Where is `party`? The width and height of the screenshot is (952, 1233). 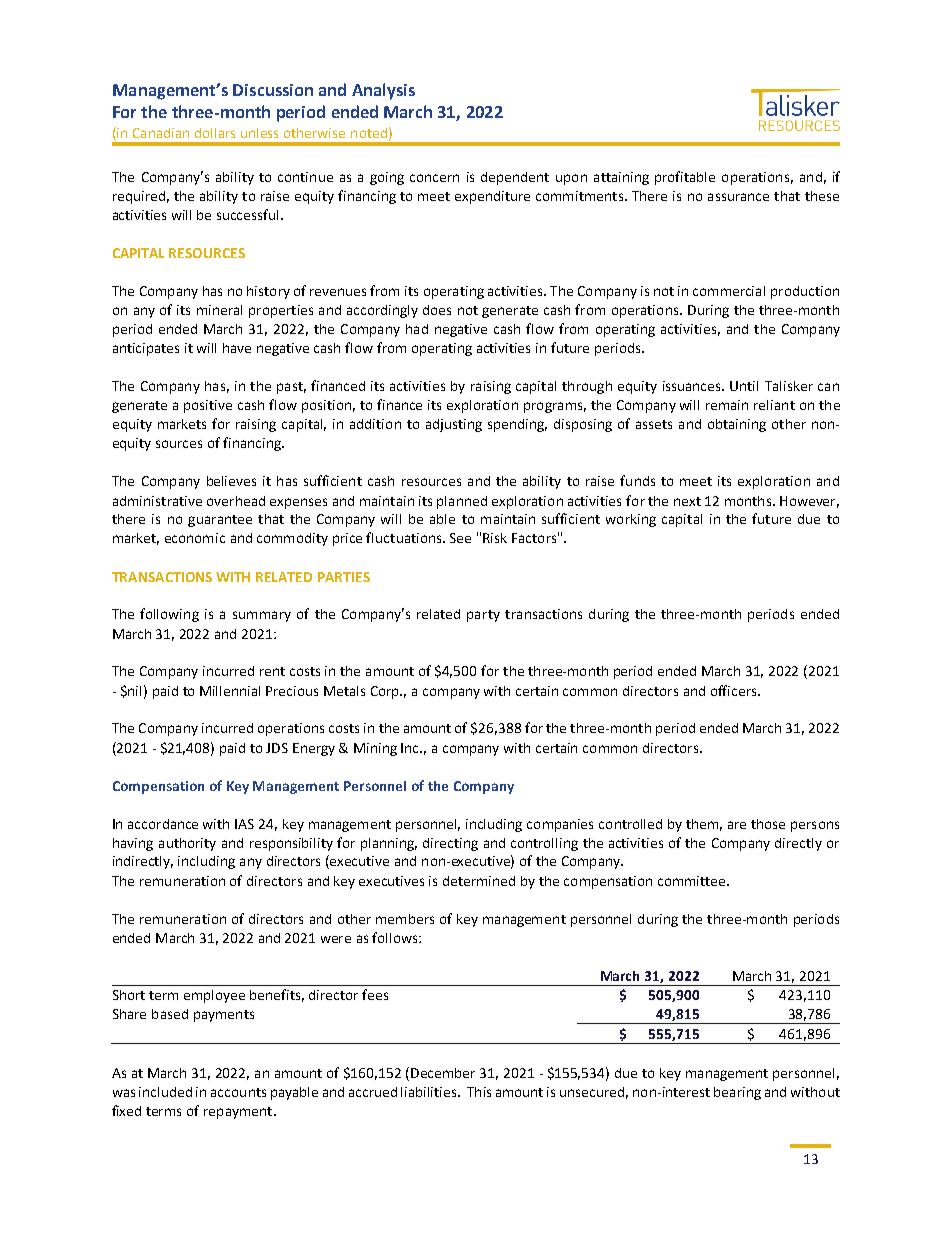
party is located at coordinates (483, 616).
